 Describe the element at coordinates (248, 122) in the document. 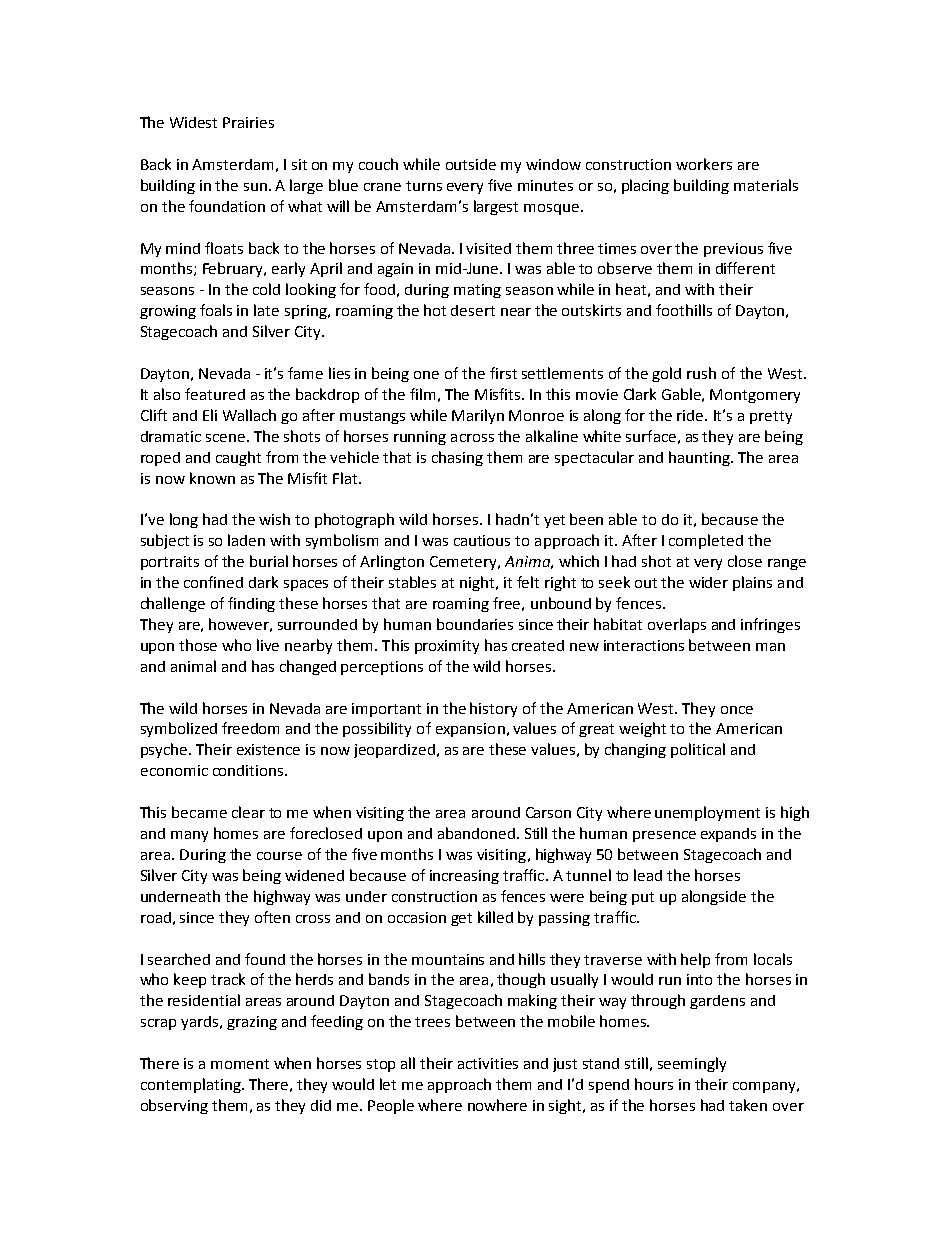

I see `Prairies` at that location.
